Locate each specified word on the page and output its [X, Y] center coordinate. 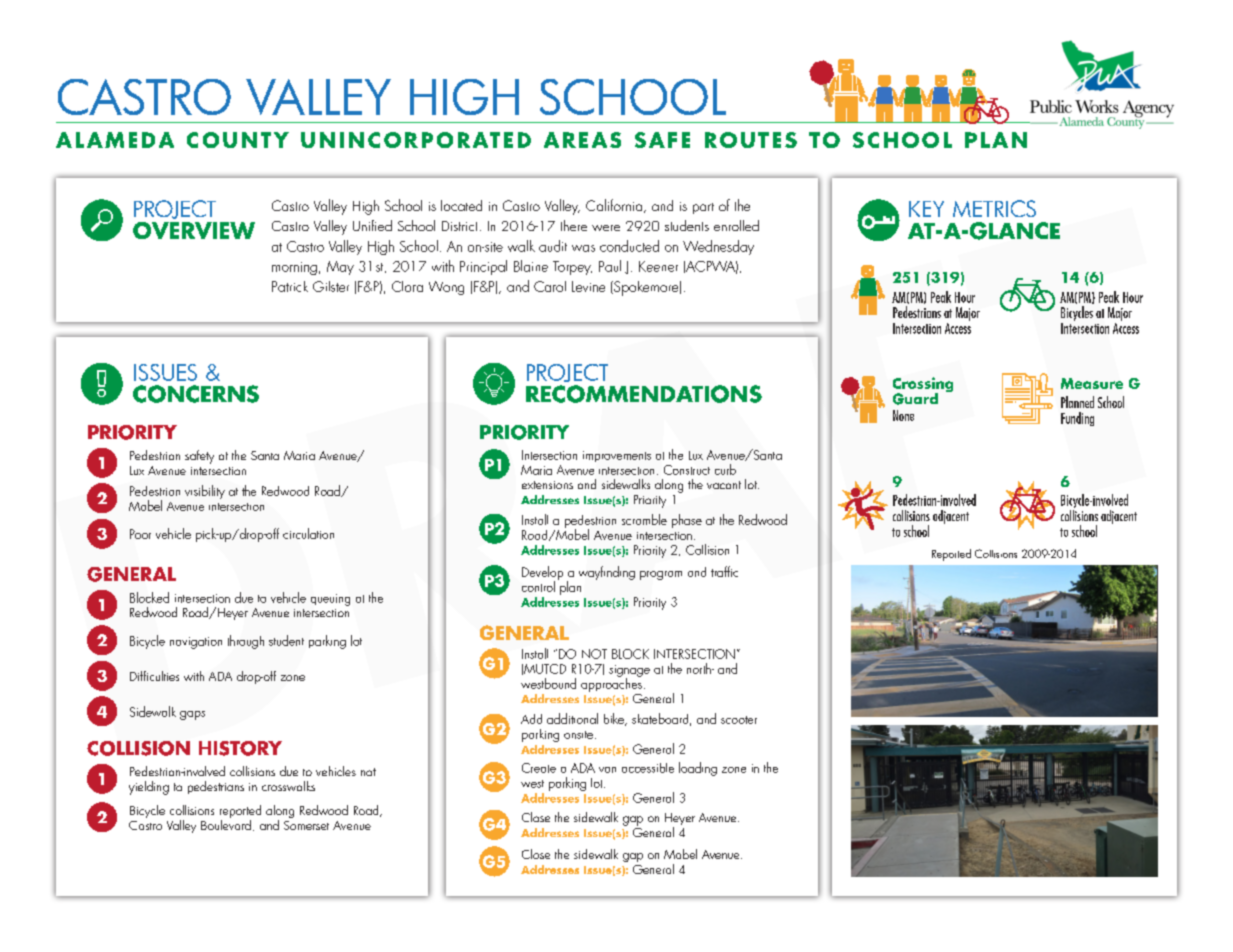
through [246, 642]
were [606, 228]
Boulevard [226, 823]
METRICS [994, 208]
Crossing [923, 386]
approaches [611, 684]
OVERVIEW [194, 230]
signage [629, 672]
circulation [308, 533]
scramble [644, 519]
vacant [724, 485]
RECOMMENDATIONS [644, 394]
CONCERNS [196, 394]
